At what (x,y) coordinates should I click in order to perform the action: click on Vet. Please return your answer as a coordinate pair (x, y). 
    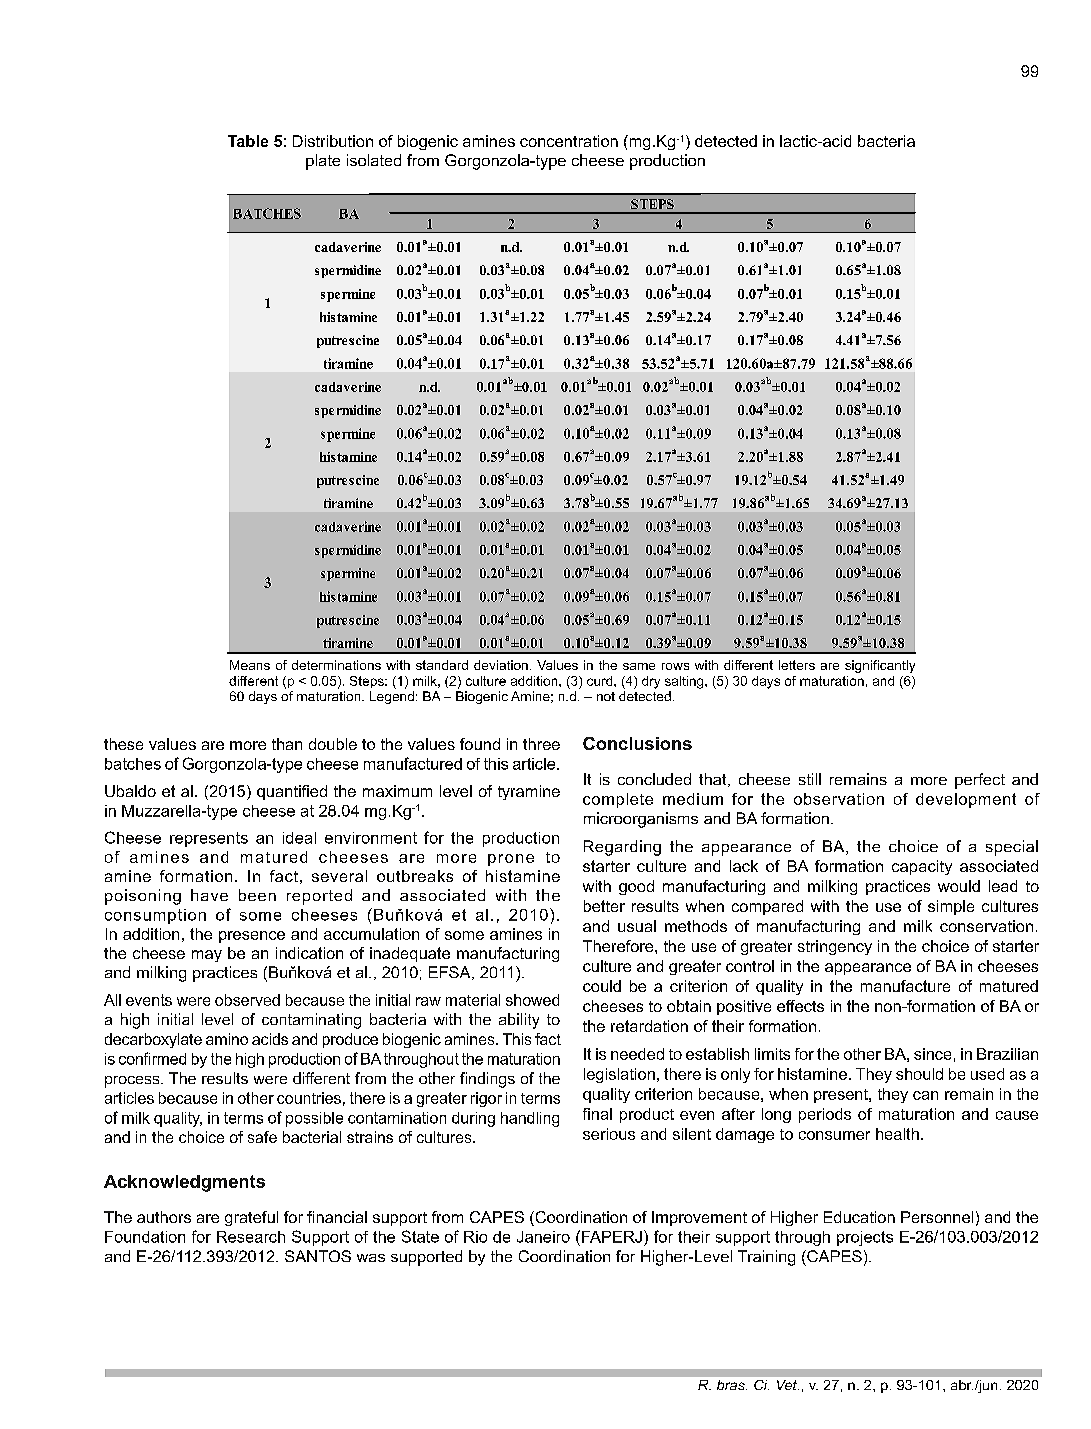
    Looking at the image, I should click on (788, 1385).
